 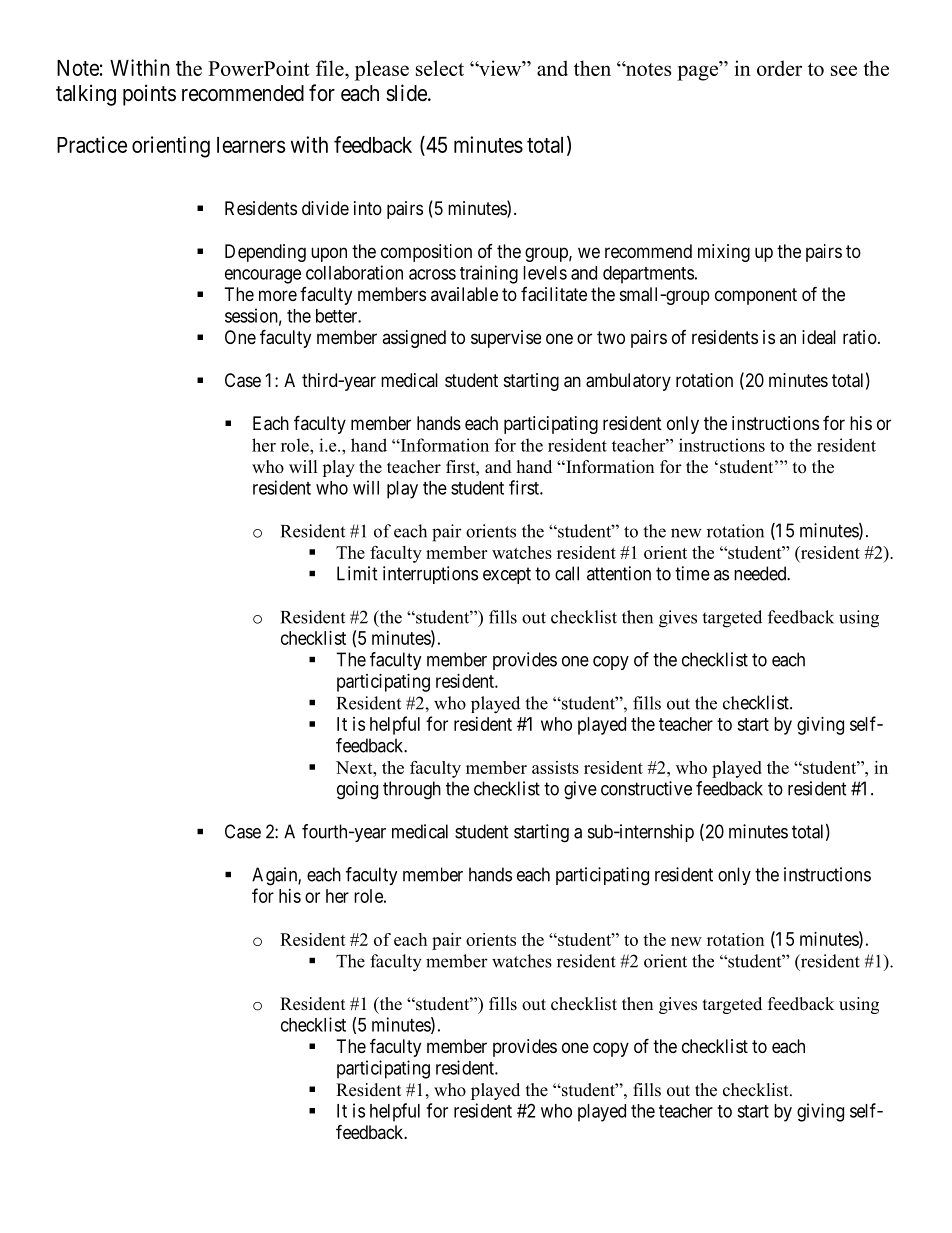 I want to click on training, so click(x=489, y=274).
